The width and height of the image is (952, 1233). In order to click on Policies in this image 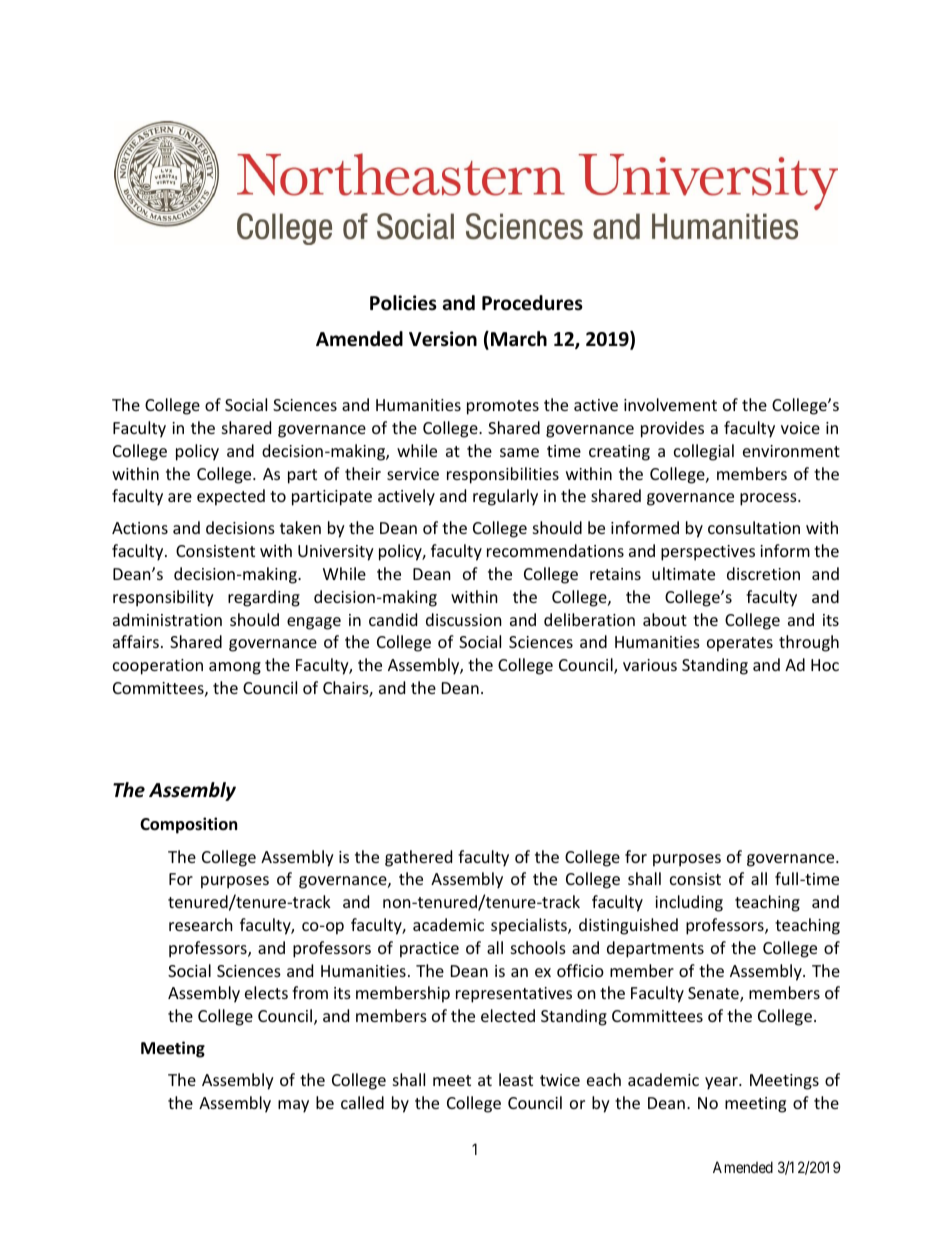, I will do `click(403, 303)`.
